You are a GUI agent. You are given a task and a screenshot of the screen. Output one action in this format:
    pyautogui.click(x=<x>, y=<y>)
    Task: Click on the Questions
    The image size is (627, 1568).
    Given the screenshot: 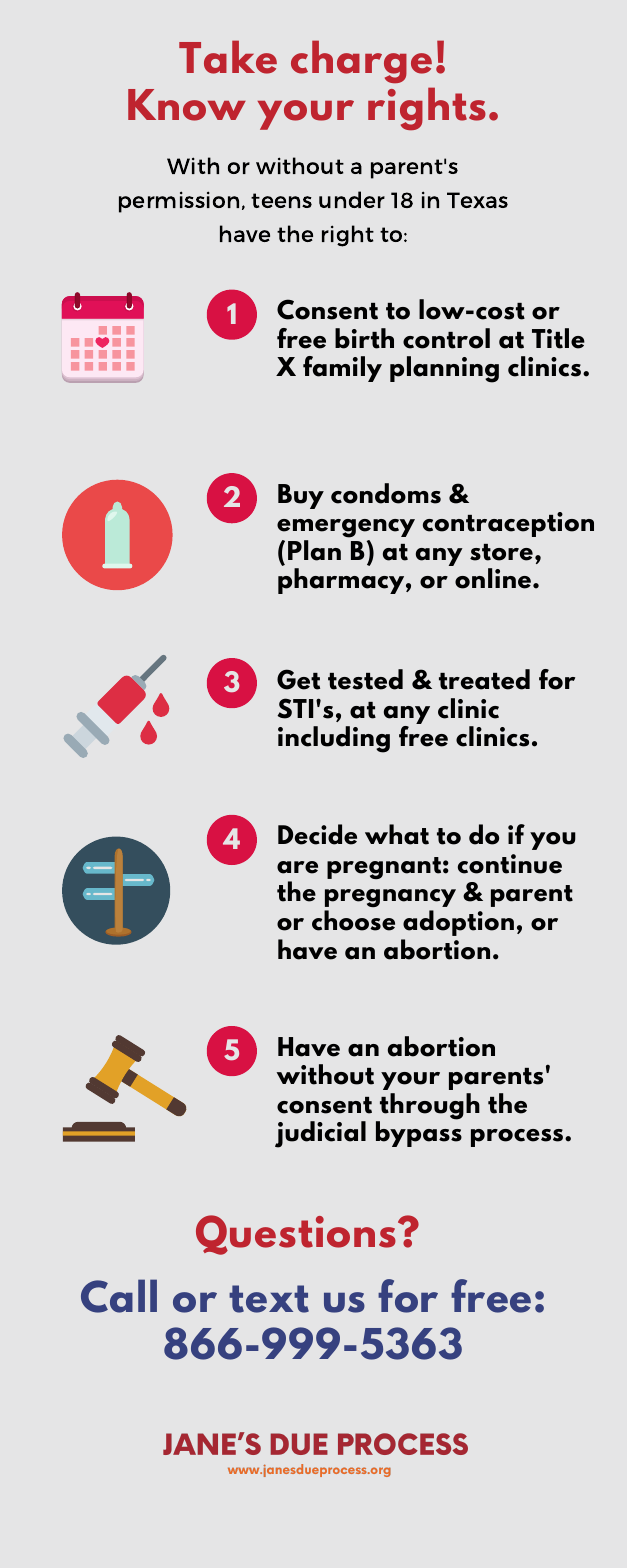 What is the action you would take?
    pyautogui.click(x=296, y=1235)
